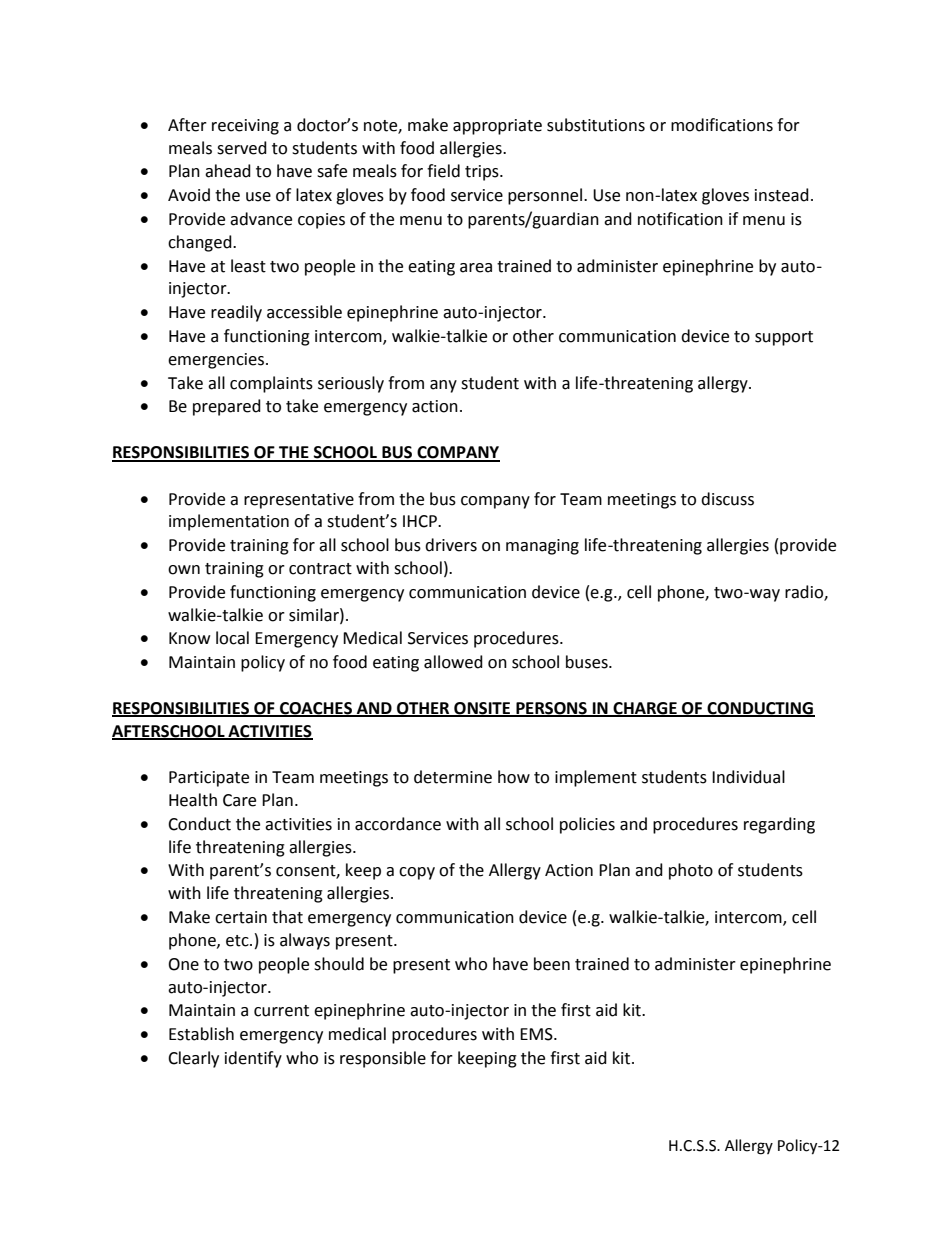  I want to click on drivers, so click(451, 545).
